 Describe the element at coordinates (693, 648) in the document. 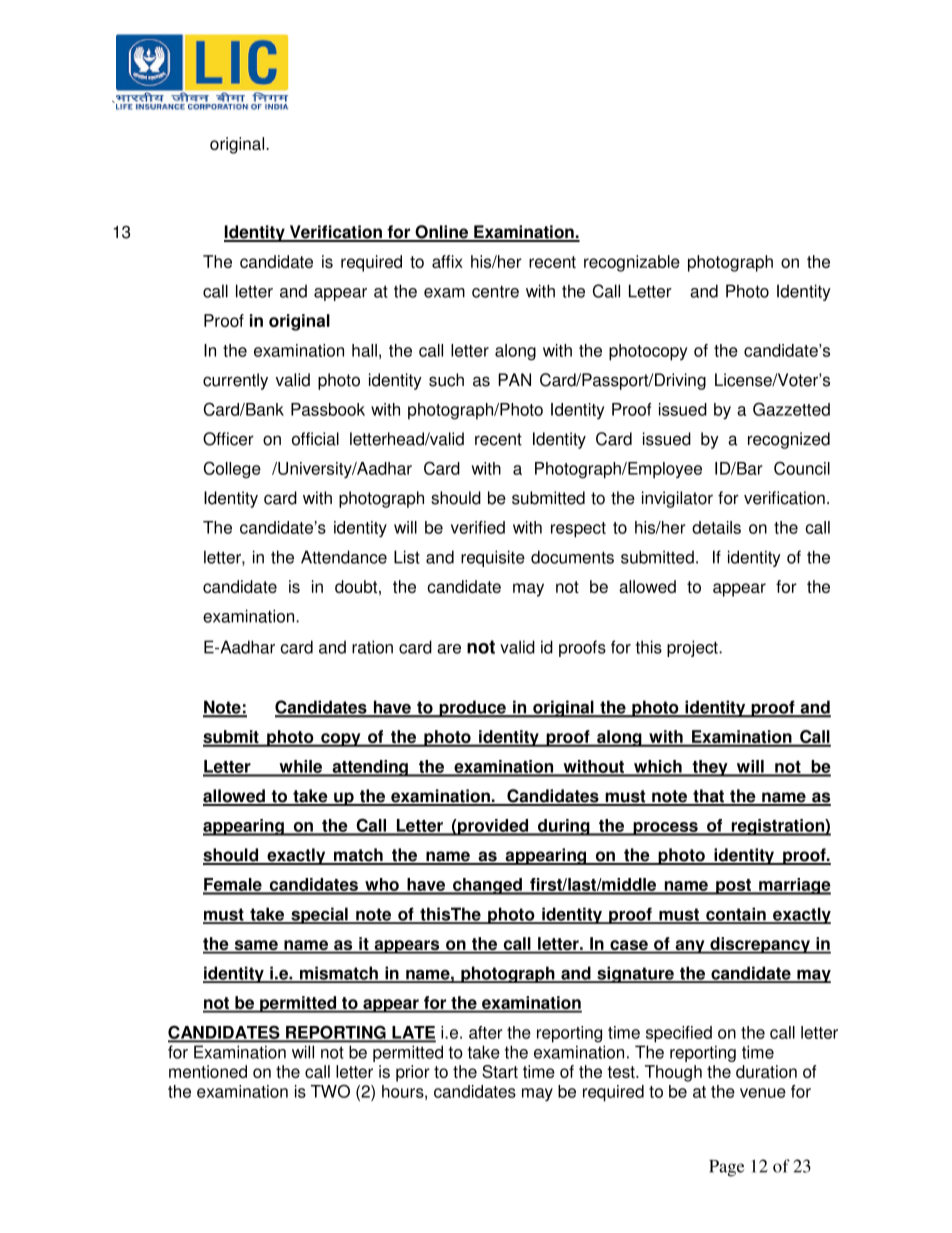

I see `project` at that location.
